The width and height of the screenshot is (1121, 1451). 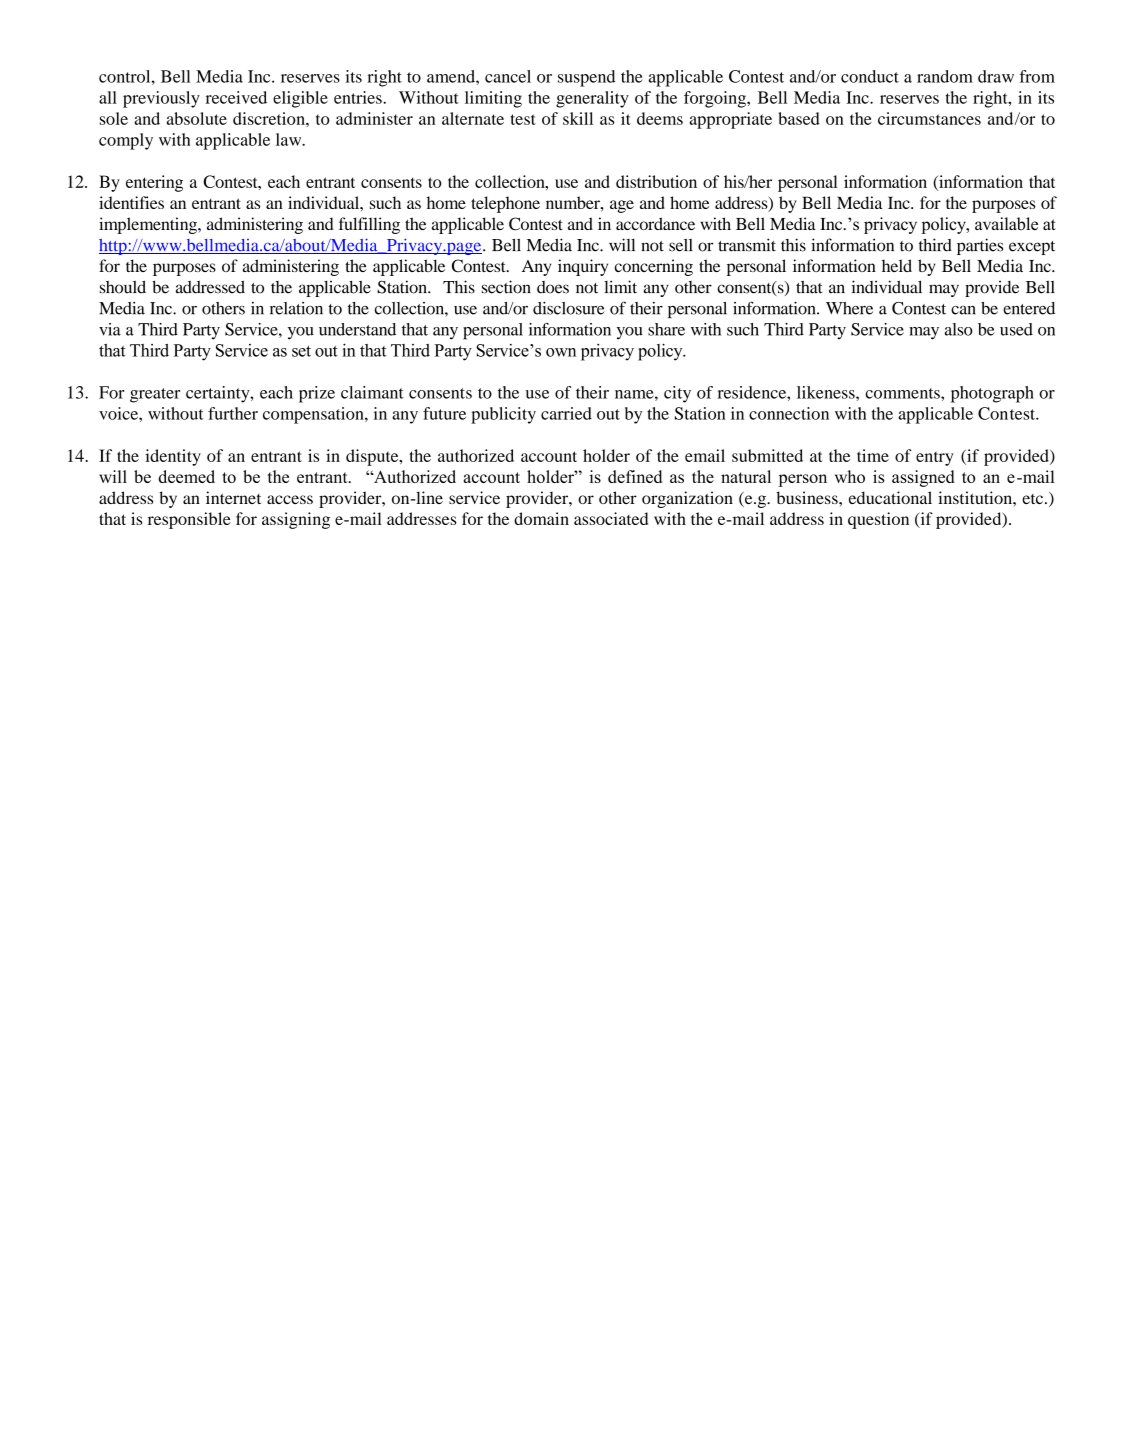 What do you see at coordinates (849, 308) in the screenshot?
I see `Where` at bounding box center [849, 308].
